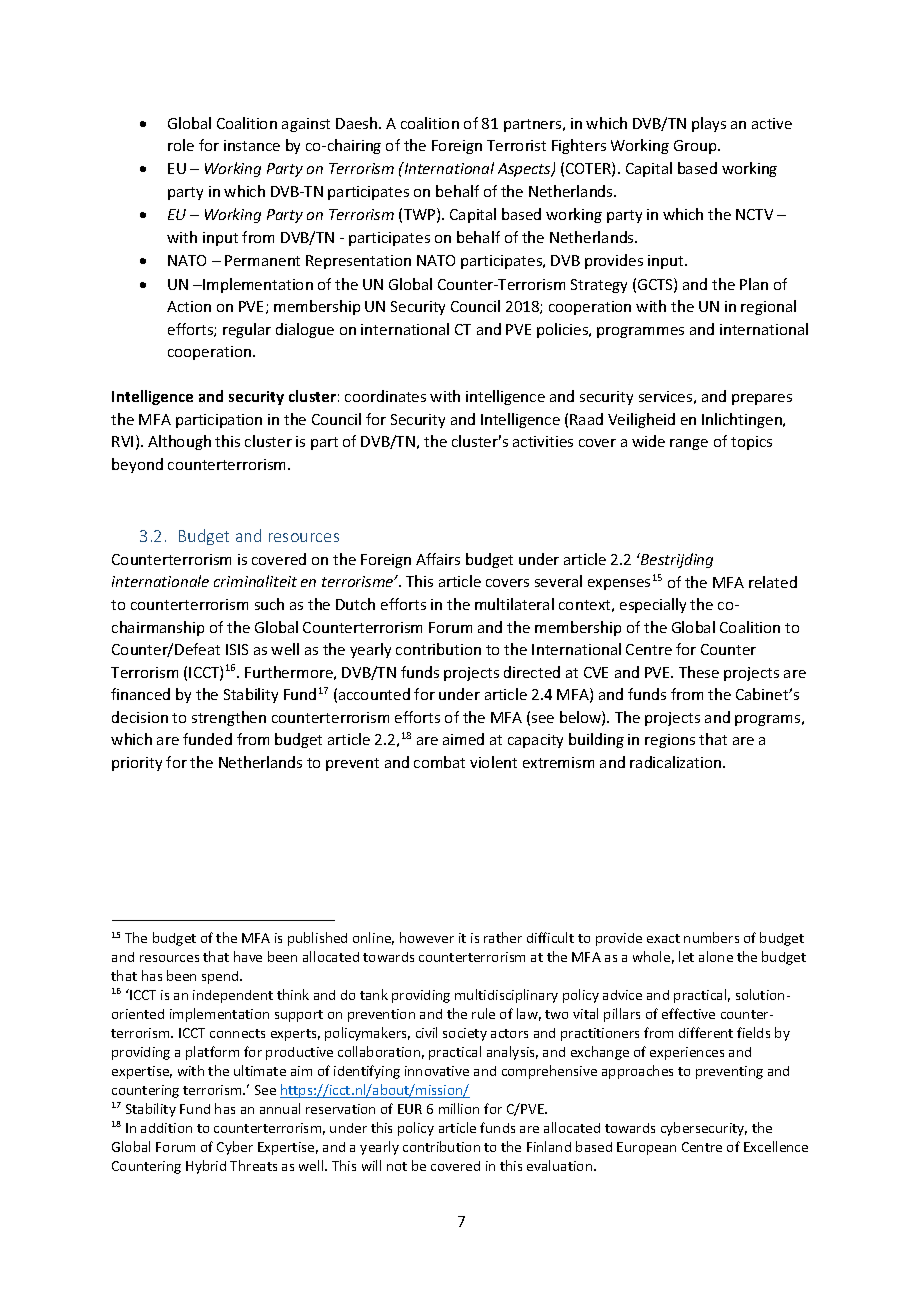 The width and height of the document is (924, 1308). Describe the element at coordinates (516, 145) in the document. I see `Terrorist` at that location.
